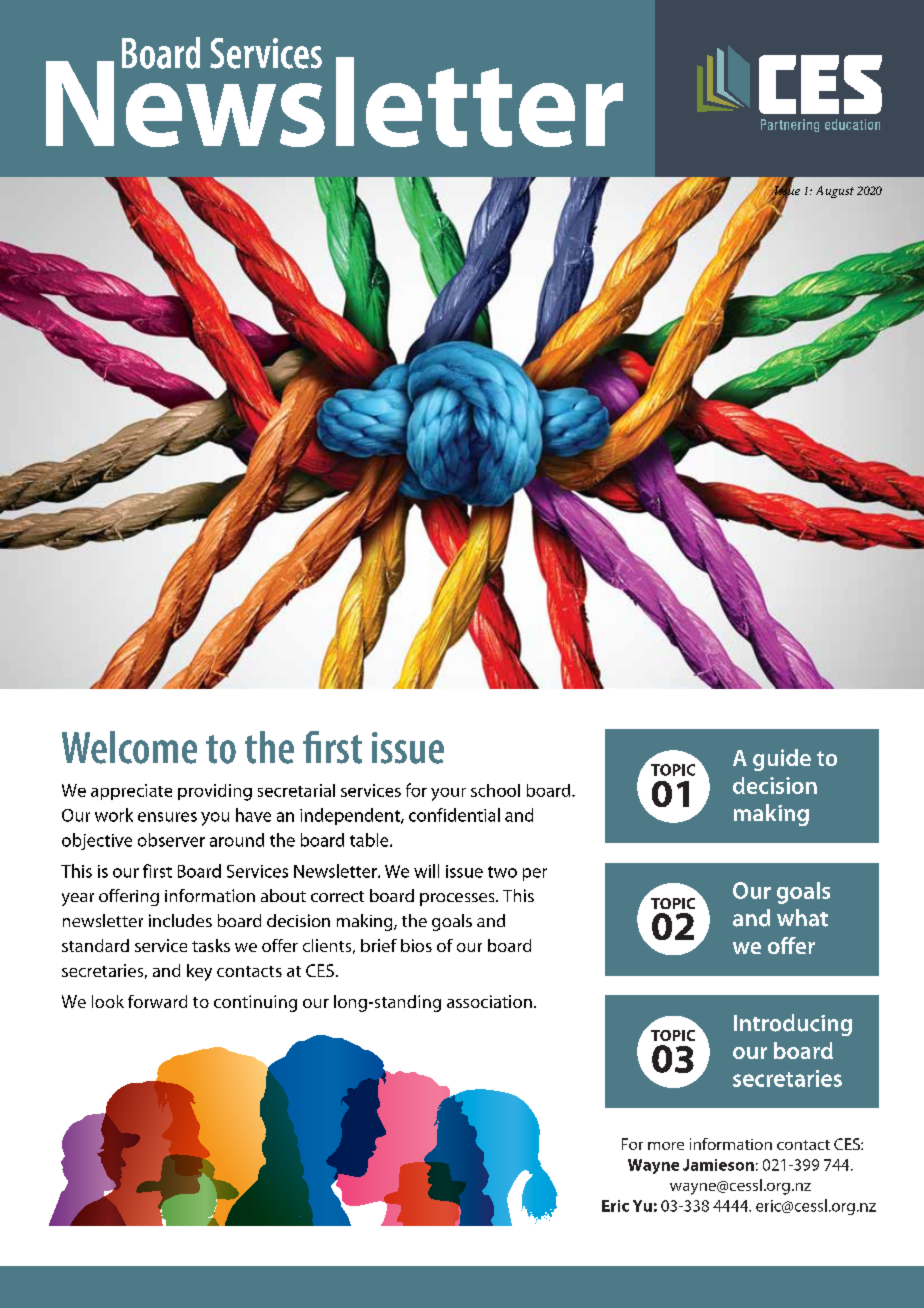 This screenshot has width=924, height=1308. I want to click on guide, so click(782, 760).
